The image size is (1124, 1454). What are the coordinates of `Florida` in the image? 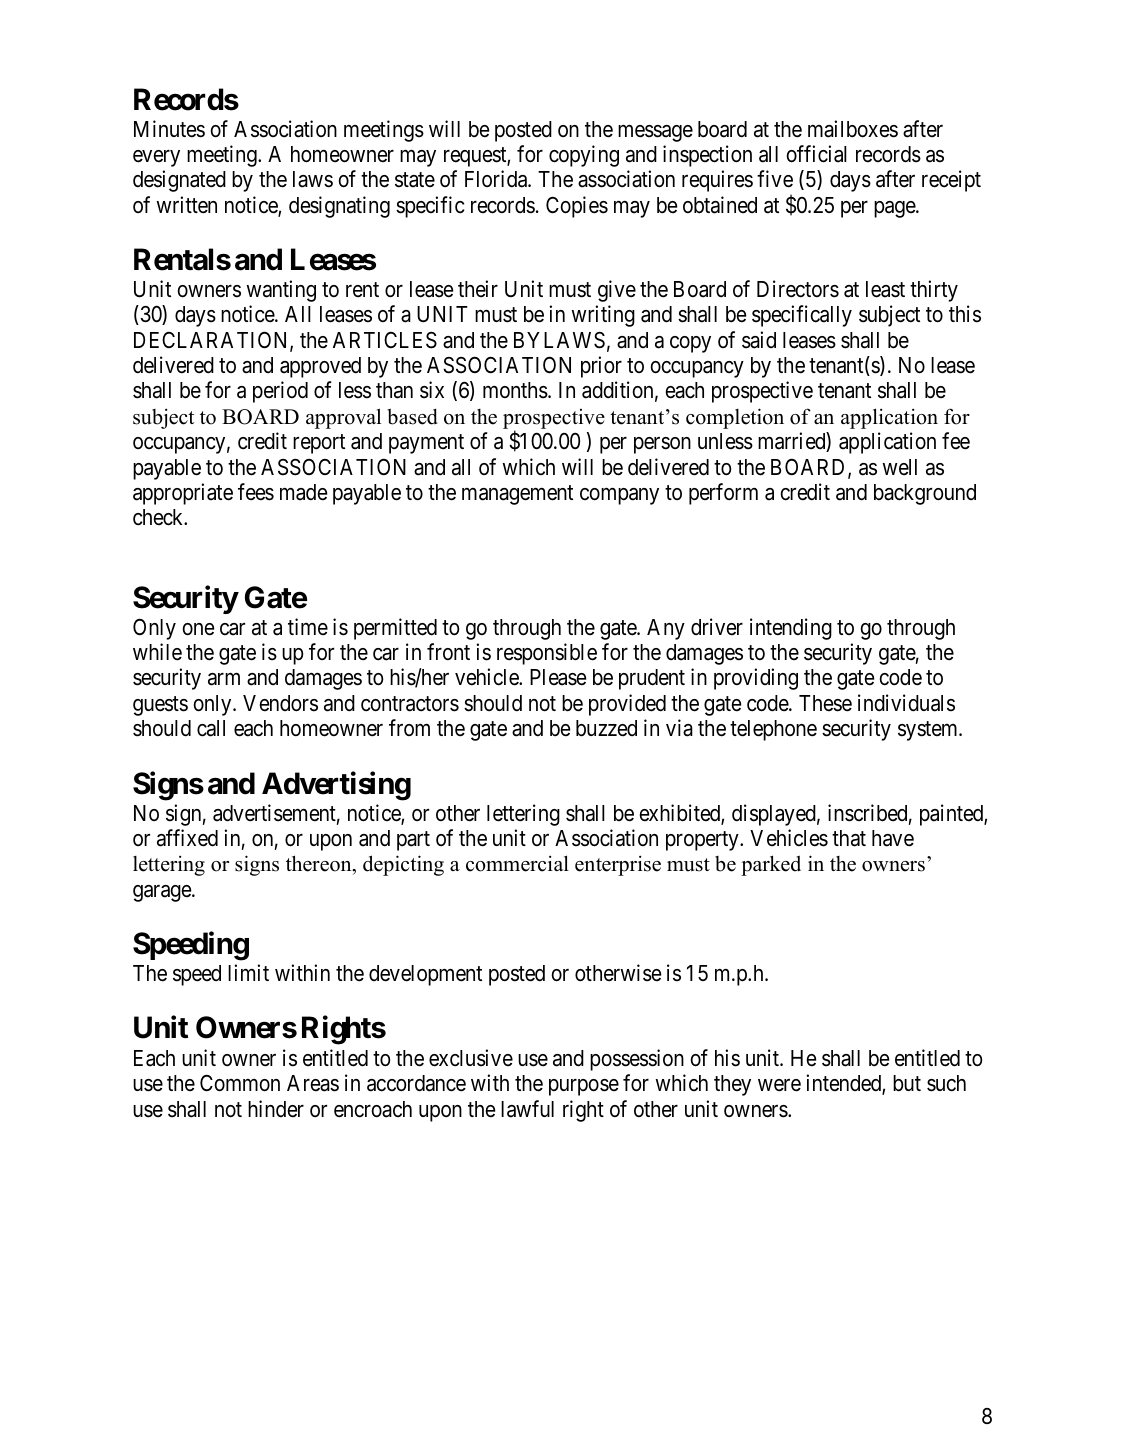 It's located at (497, 179).
